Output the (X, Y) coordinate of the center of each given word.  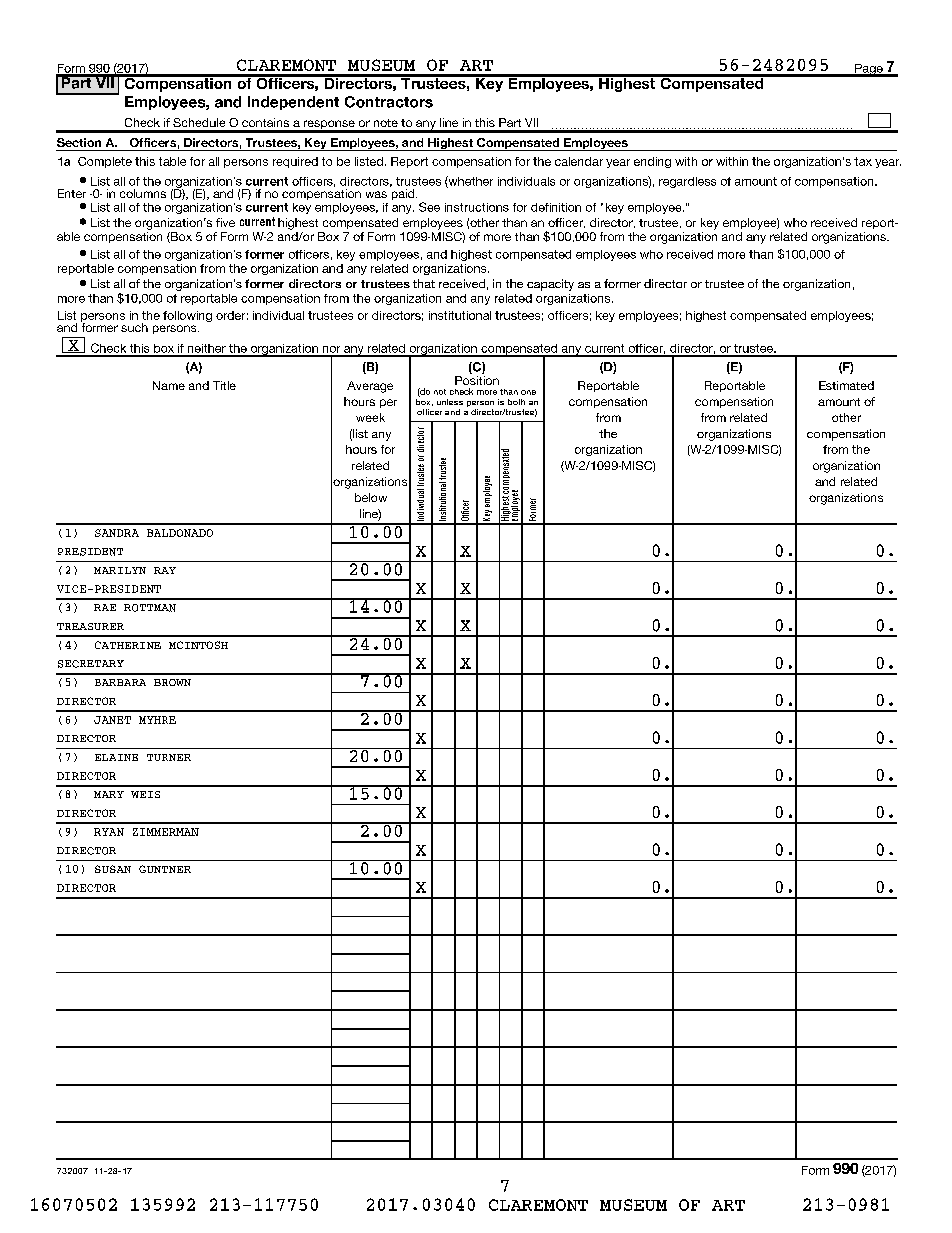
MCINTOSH (198, 645)
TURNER (169, 757)
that (424, 283)
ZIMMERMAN (166, 832)
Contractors (389, 102)
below (371, 497)
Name (169, 385)
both (516, 402)
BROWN (172, 682)
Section (79, 142)
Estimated (846, 385)
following (187, 316)
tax (863, 161)
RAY (165, 570)
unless (450, 402)
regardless (687, 182)
